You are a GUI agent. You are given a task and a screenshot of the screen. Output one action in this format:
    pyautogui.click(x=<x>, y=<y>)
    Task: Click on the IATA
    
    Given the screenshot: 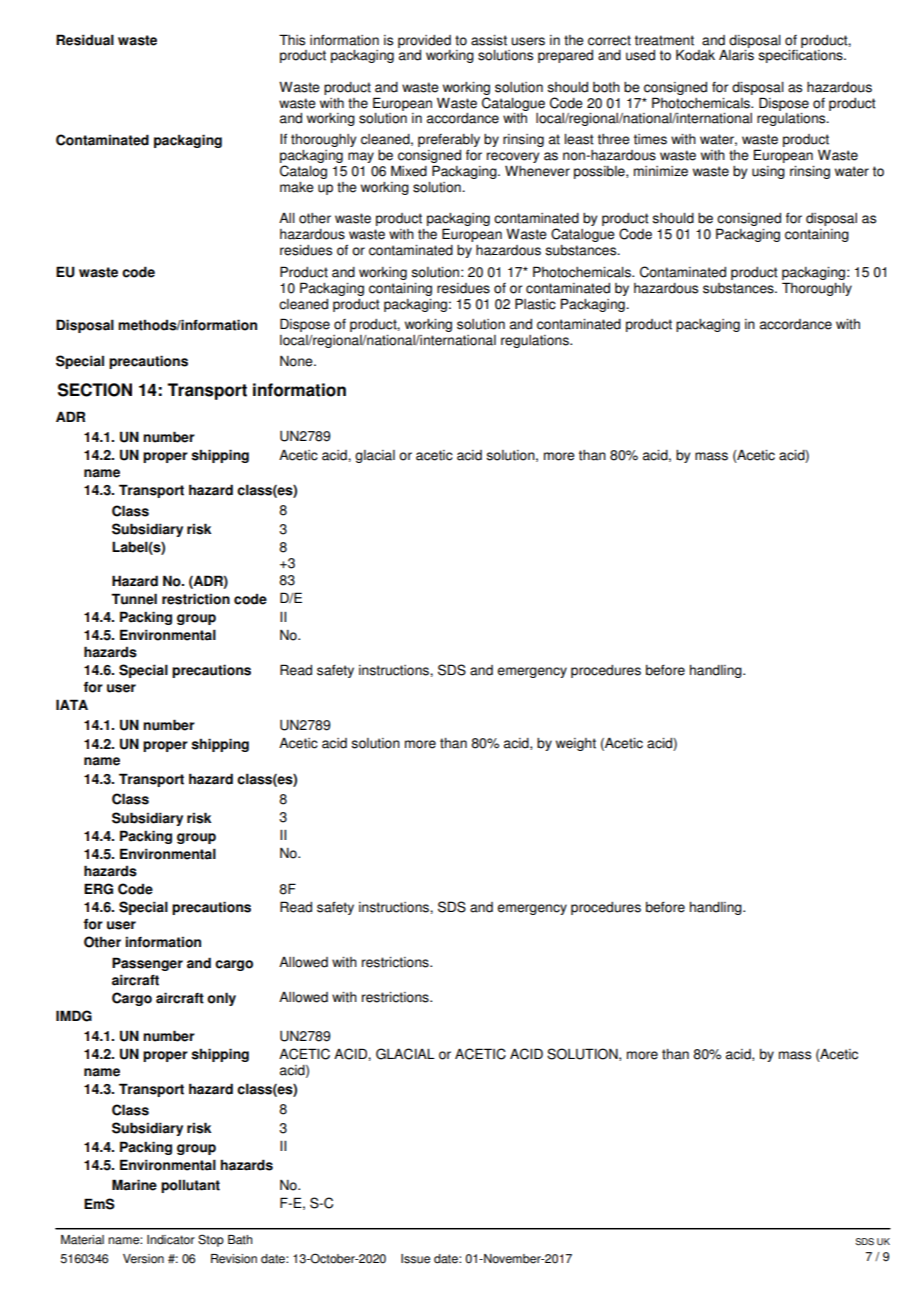 What is the action you would take?
    pyautogui.click(x=72, y=704)
